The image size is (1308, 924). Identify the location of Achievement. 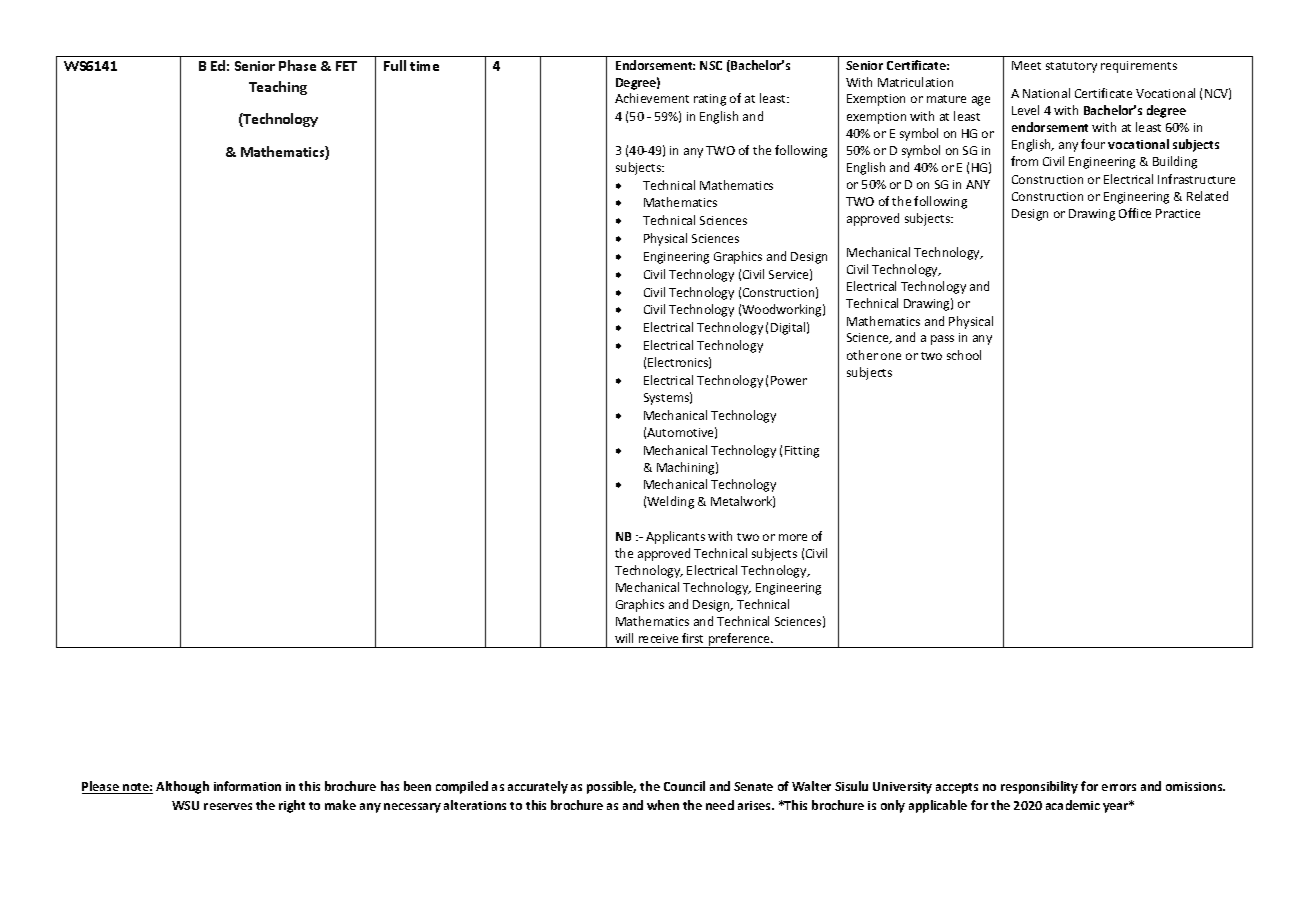
(652, 98).
